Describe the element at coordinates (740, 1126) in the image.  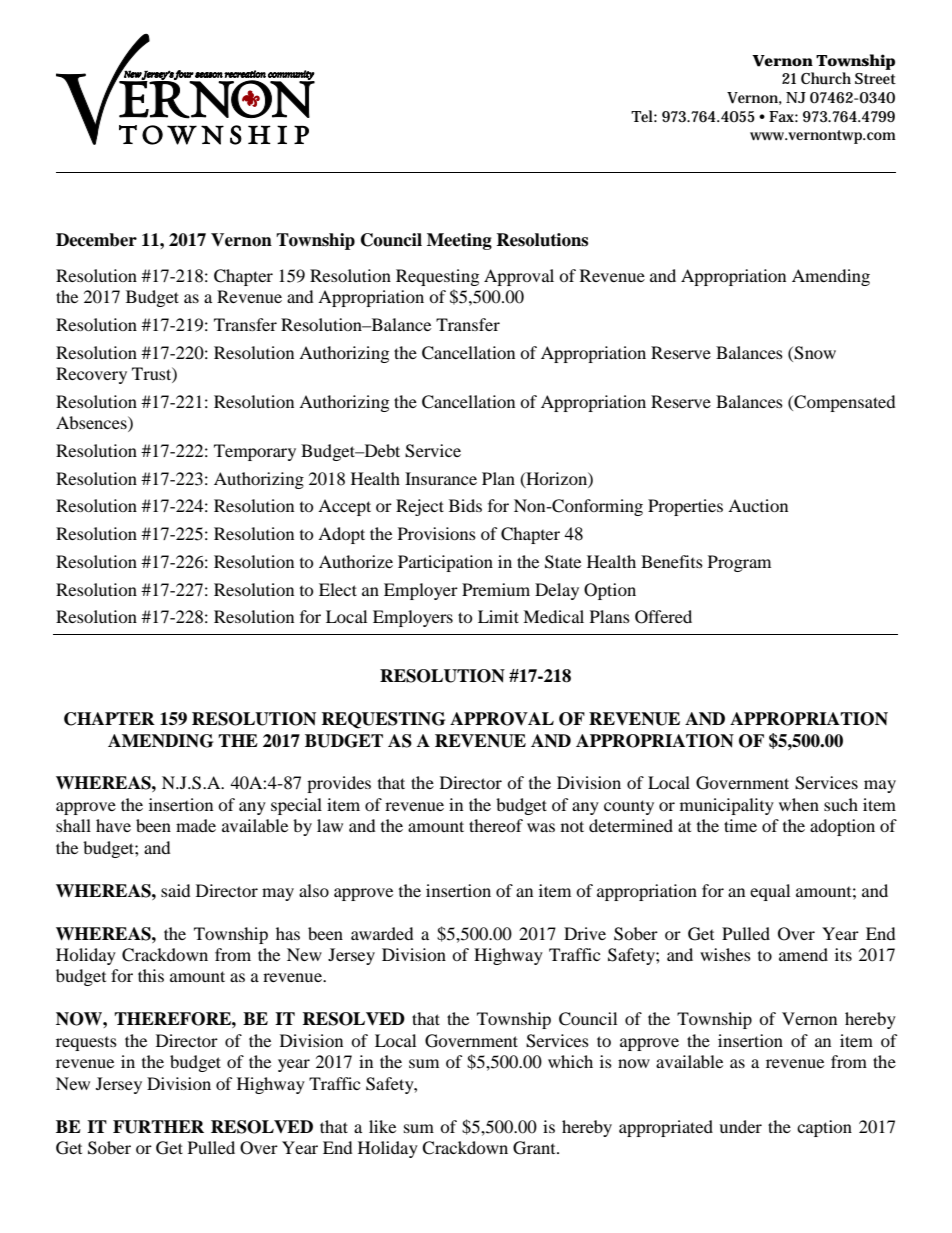
I see `under` at that location.
